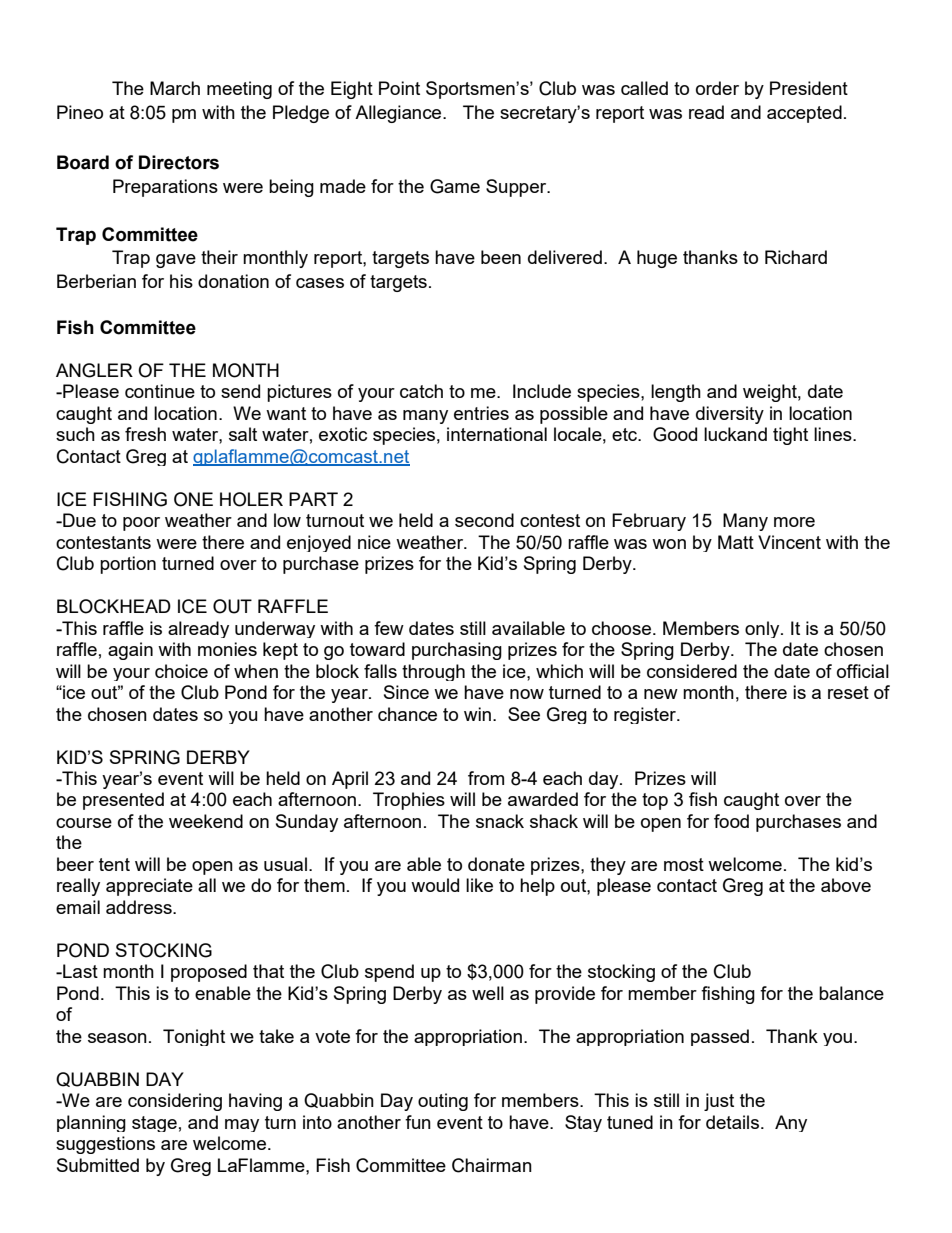 The width and height of the image is (952, 1233). I want to click on Chairman, so click(492, 1165).
